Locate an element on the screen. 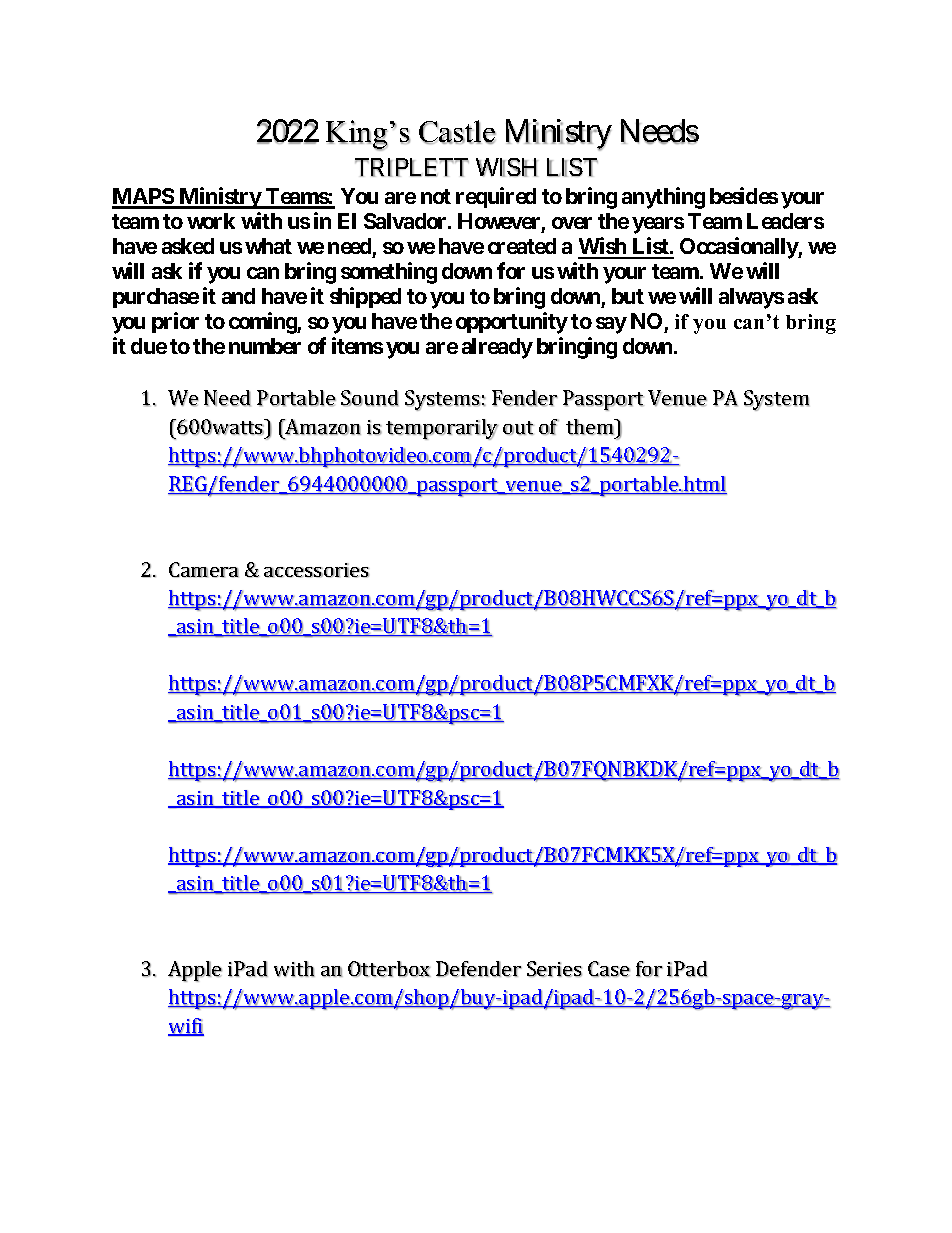 The image size is (952, 1233). Otterbox is located at coordinates (389, 969).
